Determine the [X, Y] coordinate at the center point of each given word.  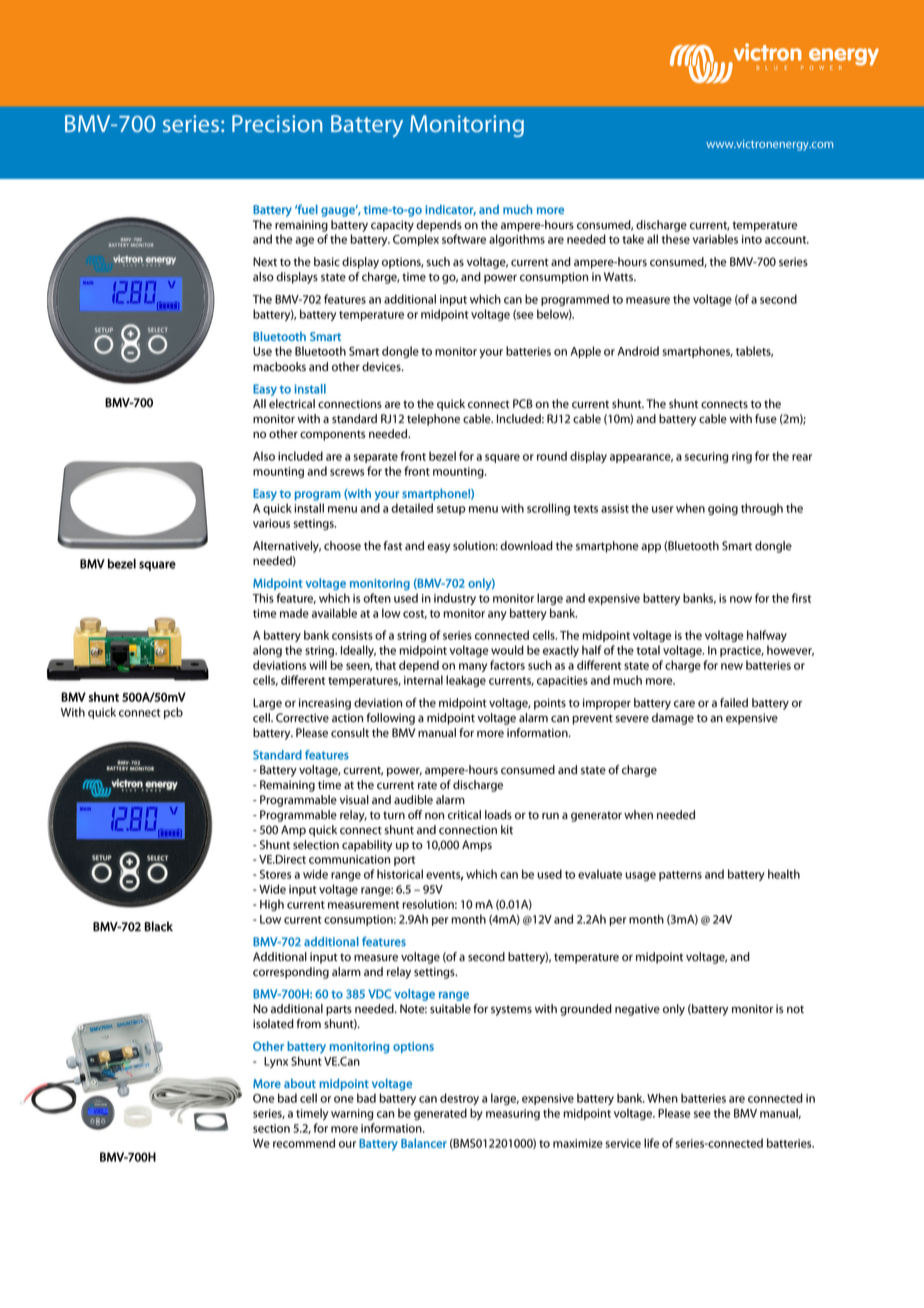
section [271, 1128]
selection [316, 845]
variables [715, 239]
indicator [450, 210]
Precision [277, 123]
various [271, 523]
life [651, 1143]
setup [451, 510]
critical [464, 815]
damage [673, 719]
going [723, 509]
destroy [459, 1099]
